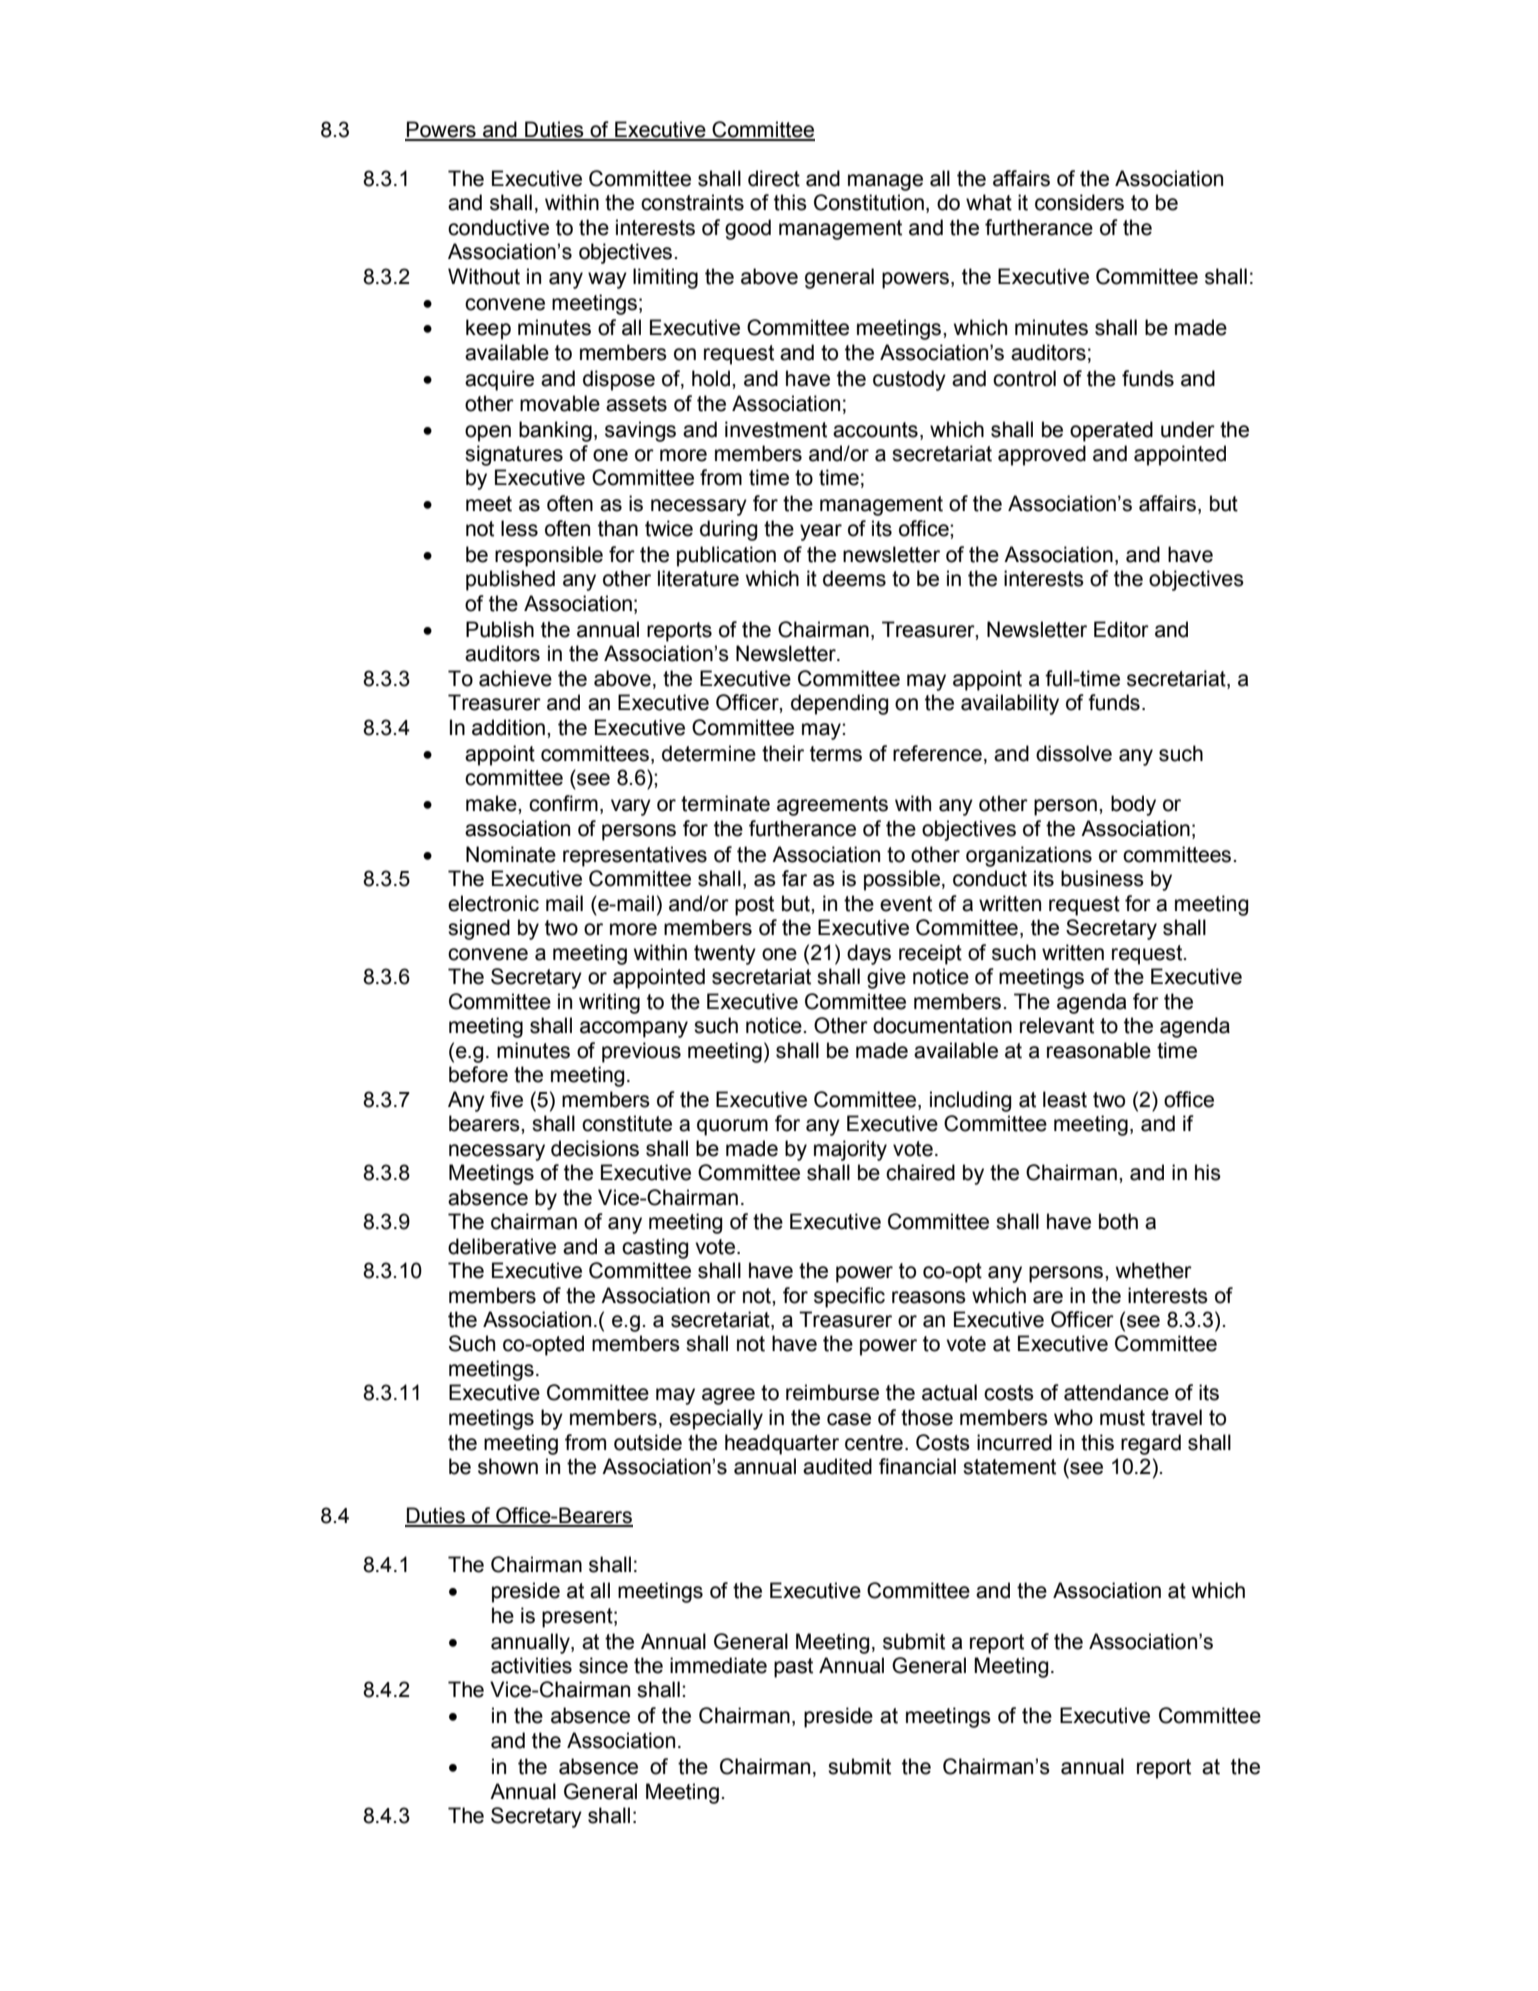 The height and width of the screenshot is (1991, 1538). What do you see at coordinates (869, 202) in the screenshot?
I see `Constitution` at bounding box center [869, 202].
